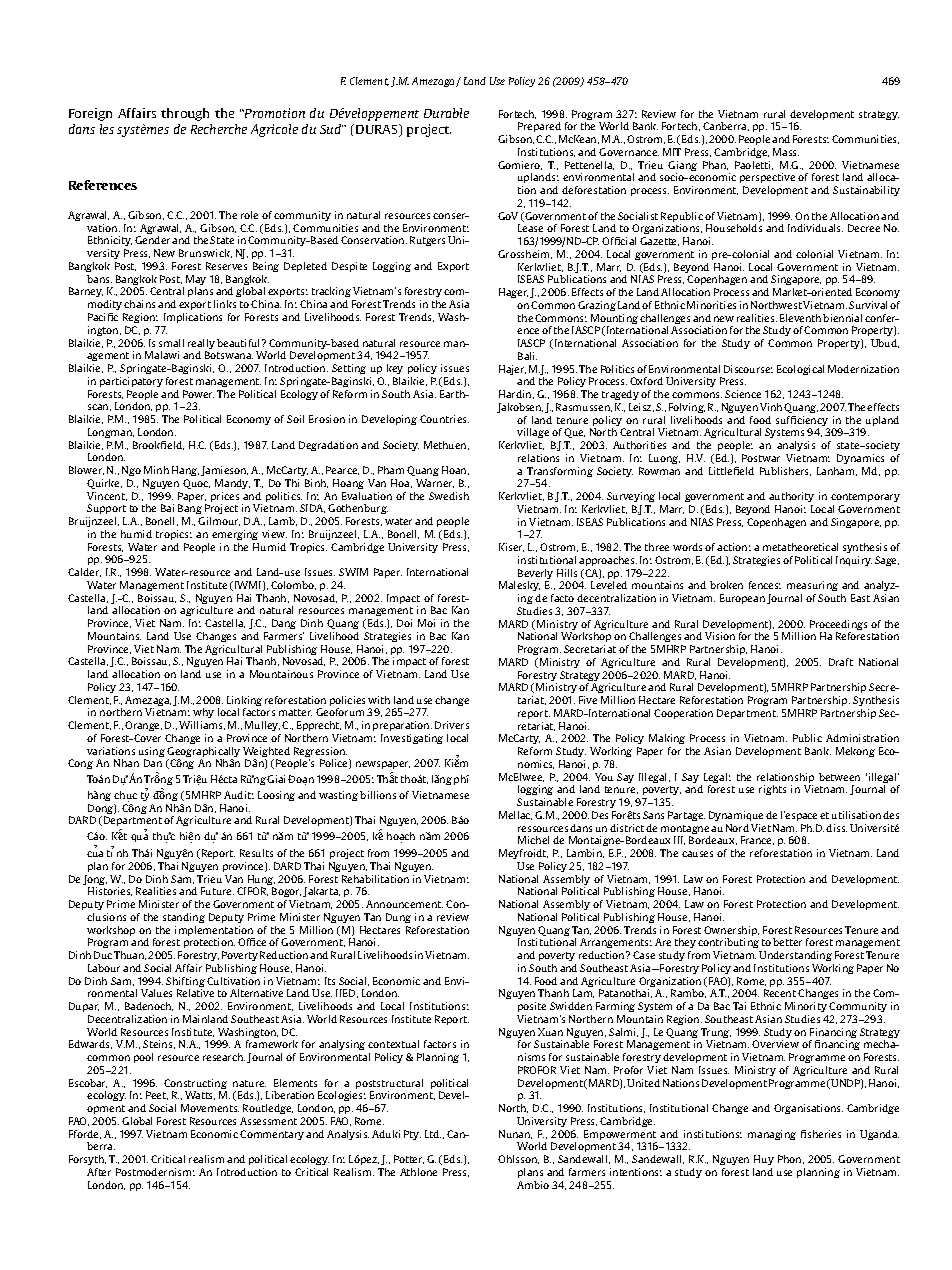 The height and width of the screenshot is (1270, 952). Describe the element at coordinates (786, 152) in the screenshot. I see `Mass` at that location.
